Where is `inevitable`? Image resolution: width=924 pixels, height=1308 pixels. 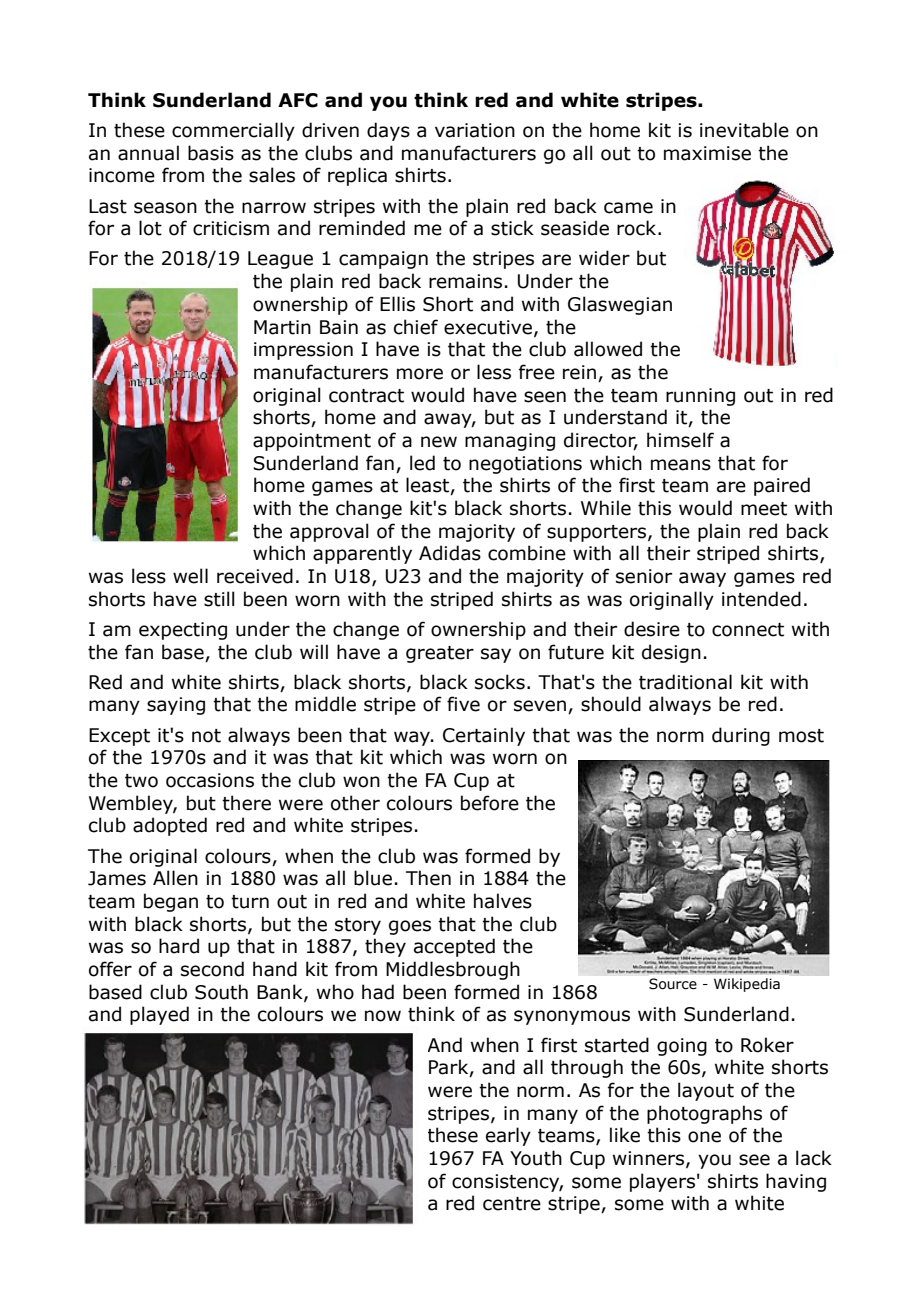
inevitable is located at coordinates (744, 130).
